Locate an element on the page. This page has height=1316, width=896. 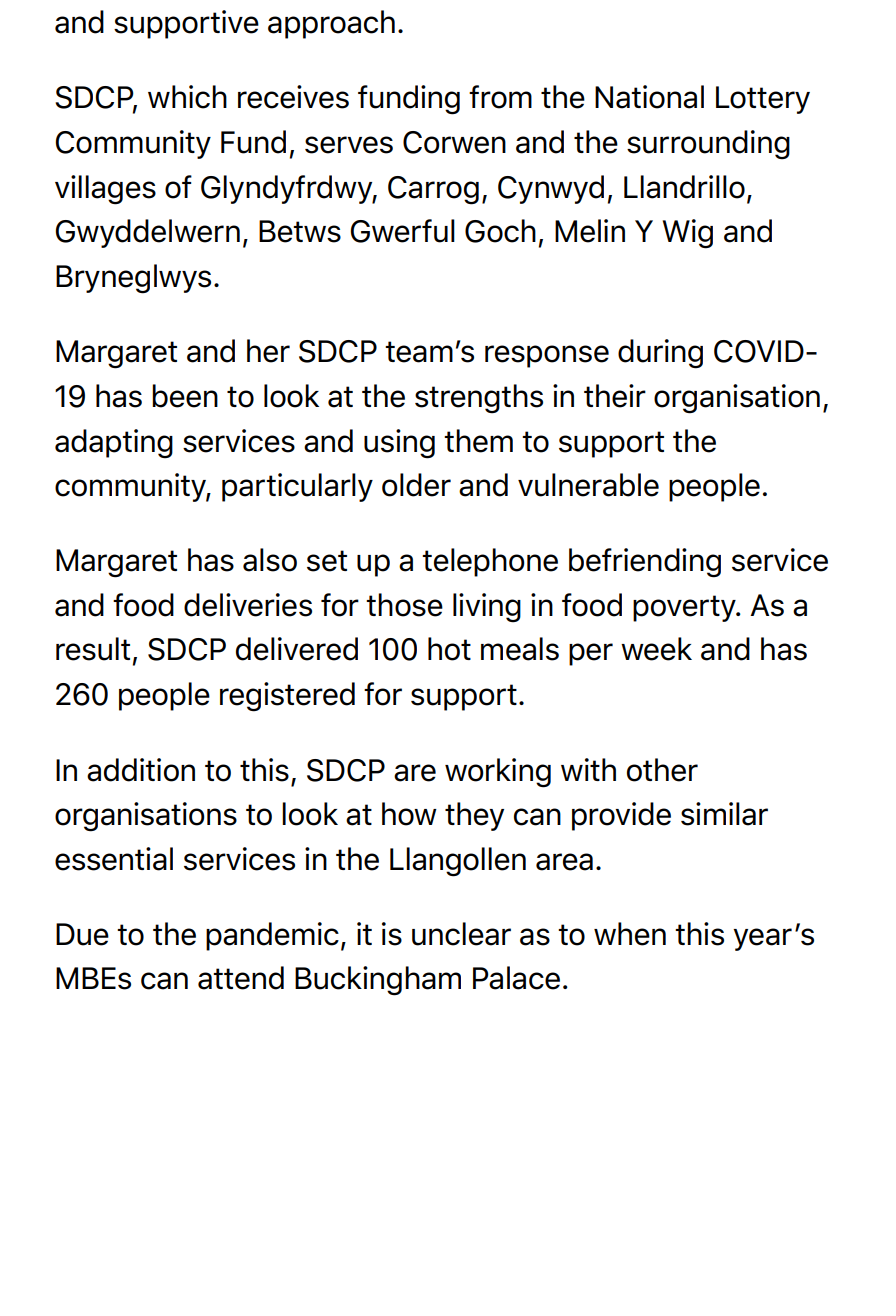
National is located at coordinates (649, 97).
